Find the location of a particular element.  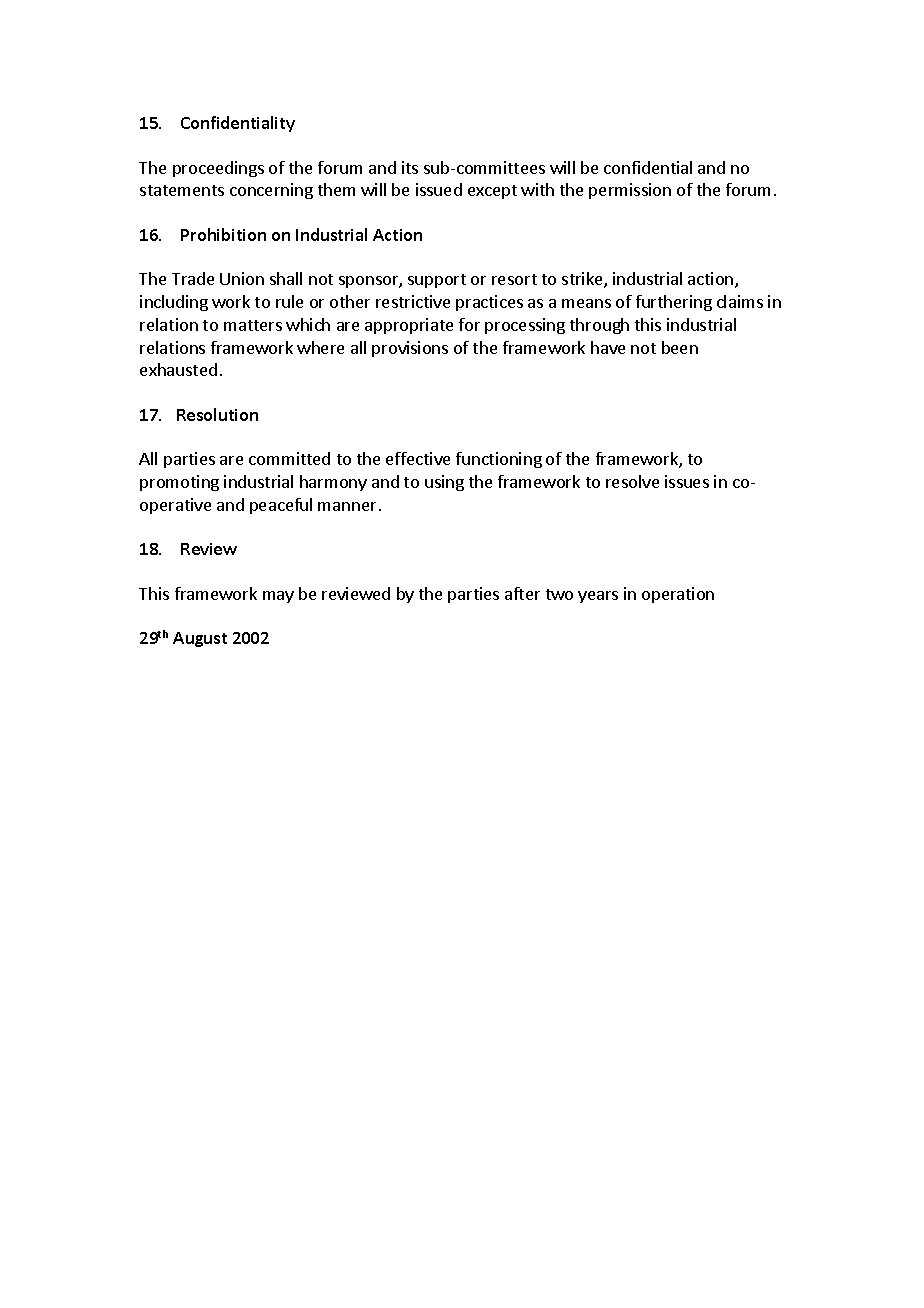

August is located at coordinates (200, 639).
